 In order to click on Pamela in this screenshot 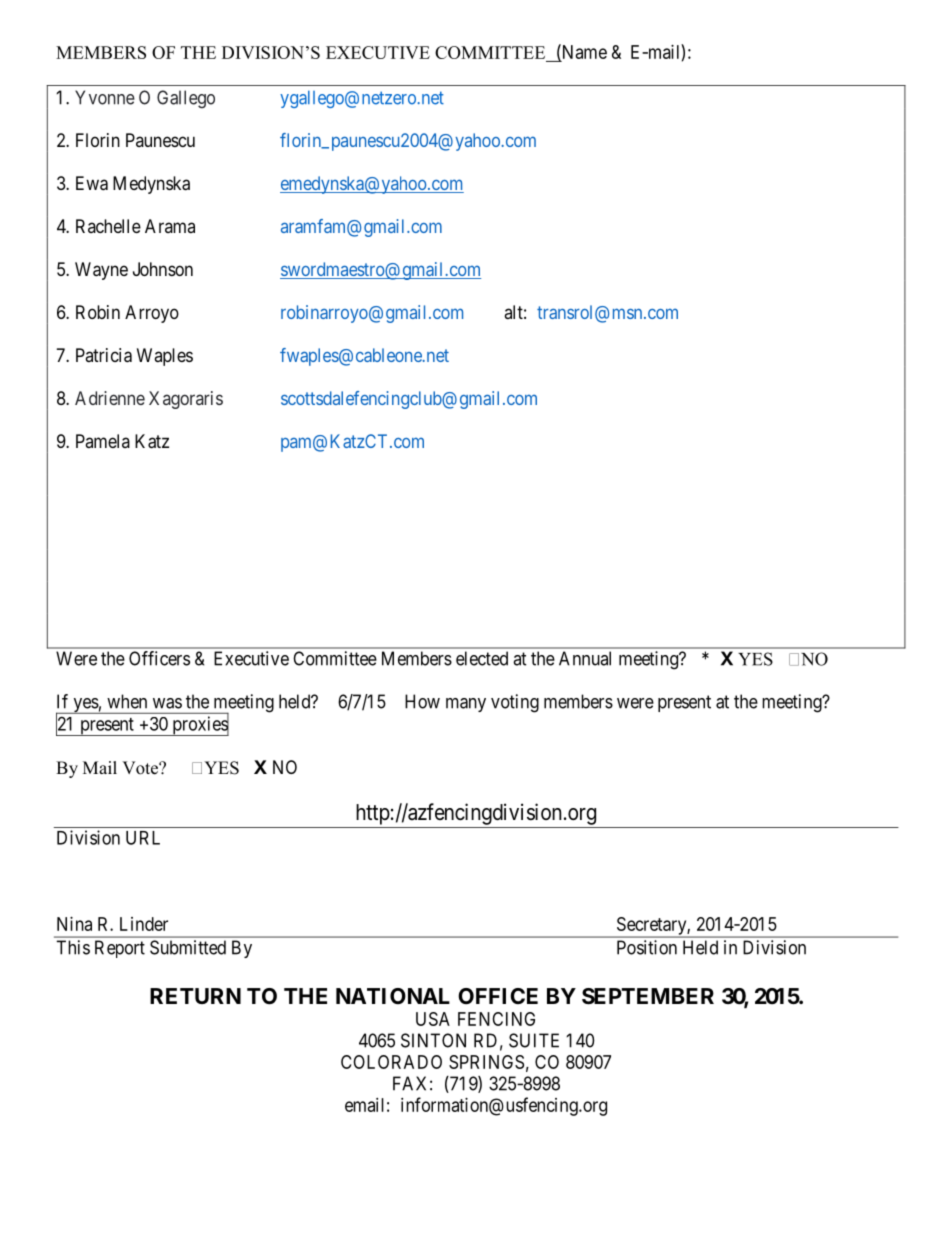, I will do `click(103, 441)`.
